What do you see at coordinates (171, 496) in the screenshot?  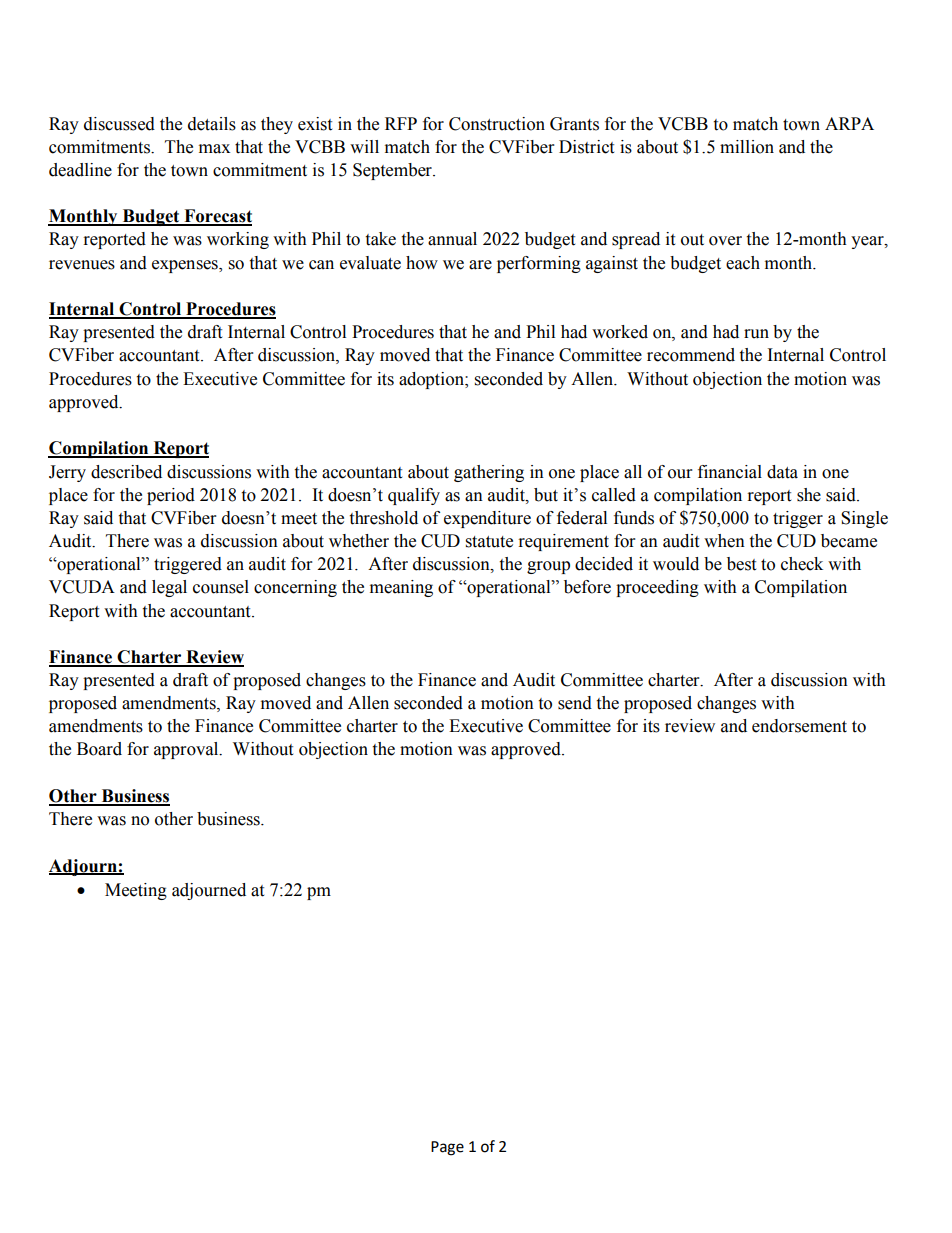 I see `period` at bounding box center [171, 496].
